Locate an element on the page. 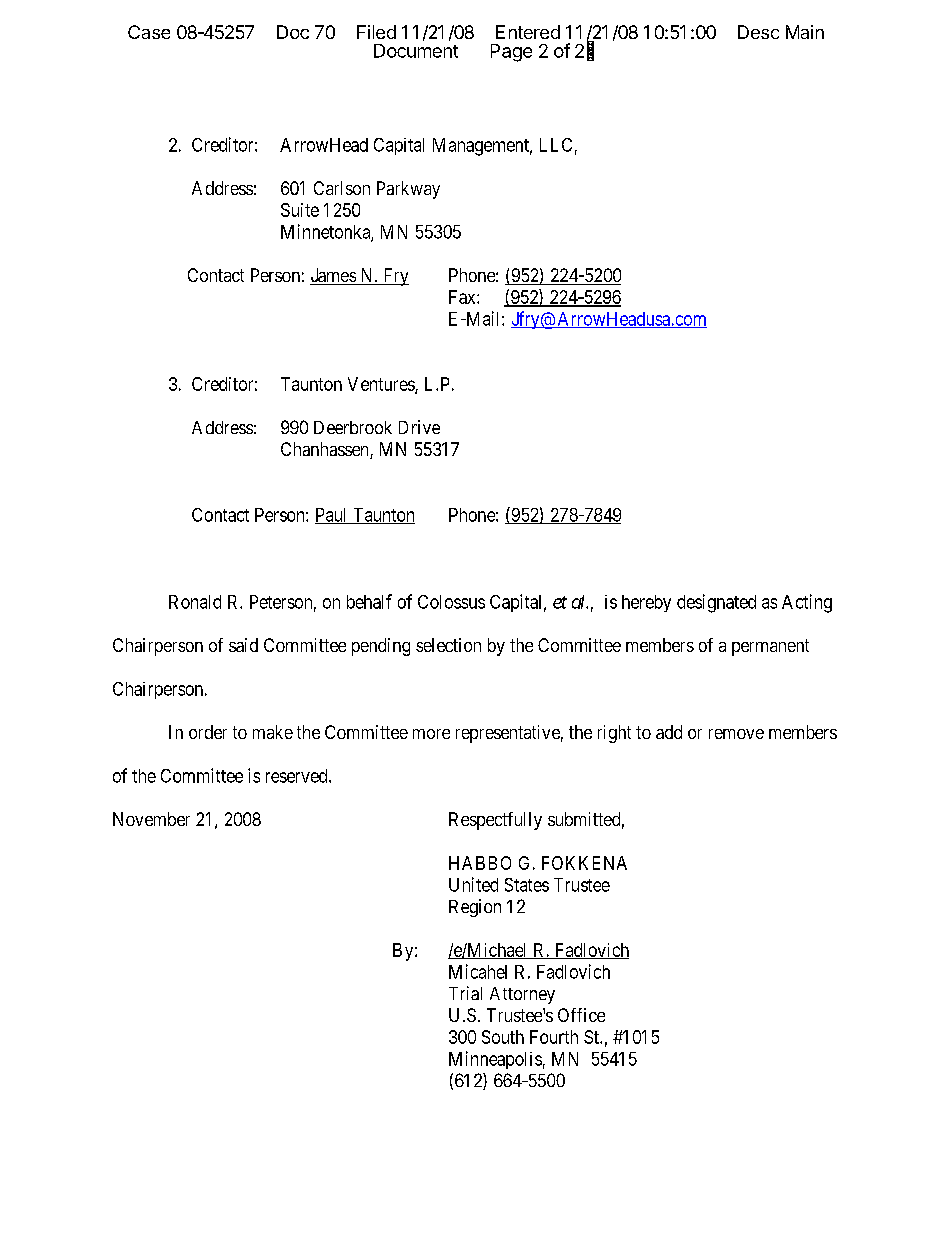  Page is located at coordinates (511, 53).
